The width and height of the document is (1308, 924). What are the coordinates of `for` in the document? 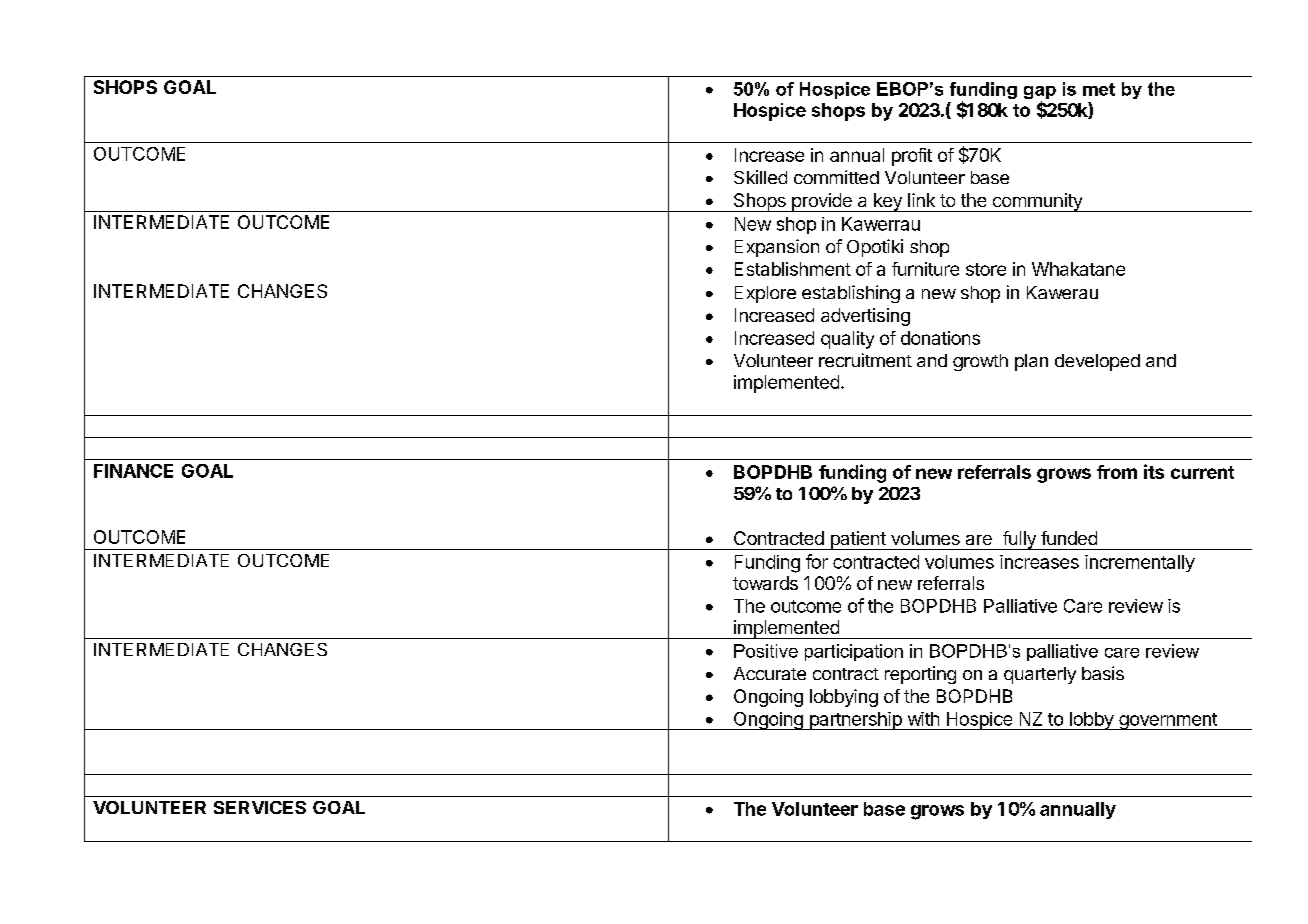 It's located at (817, 561).
